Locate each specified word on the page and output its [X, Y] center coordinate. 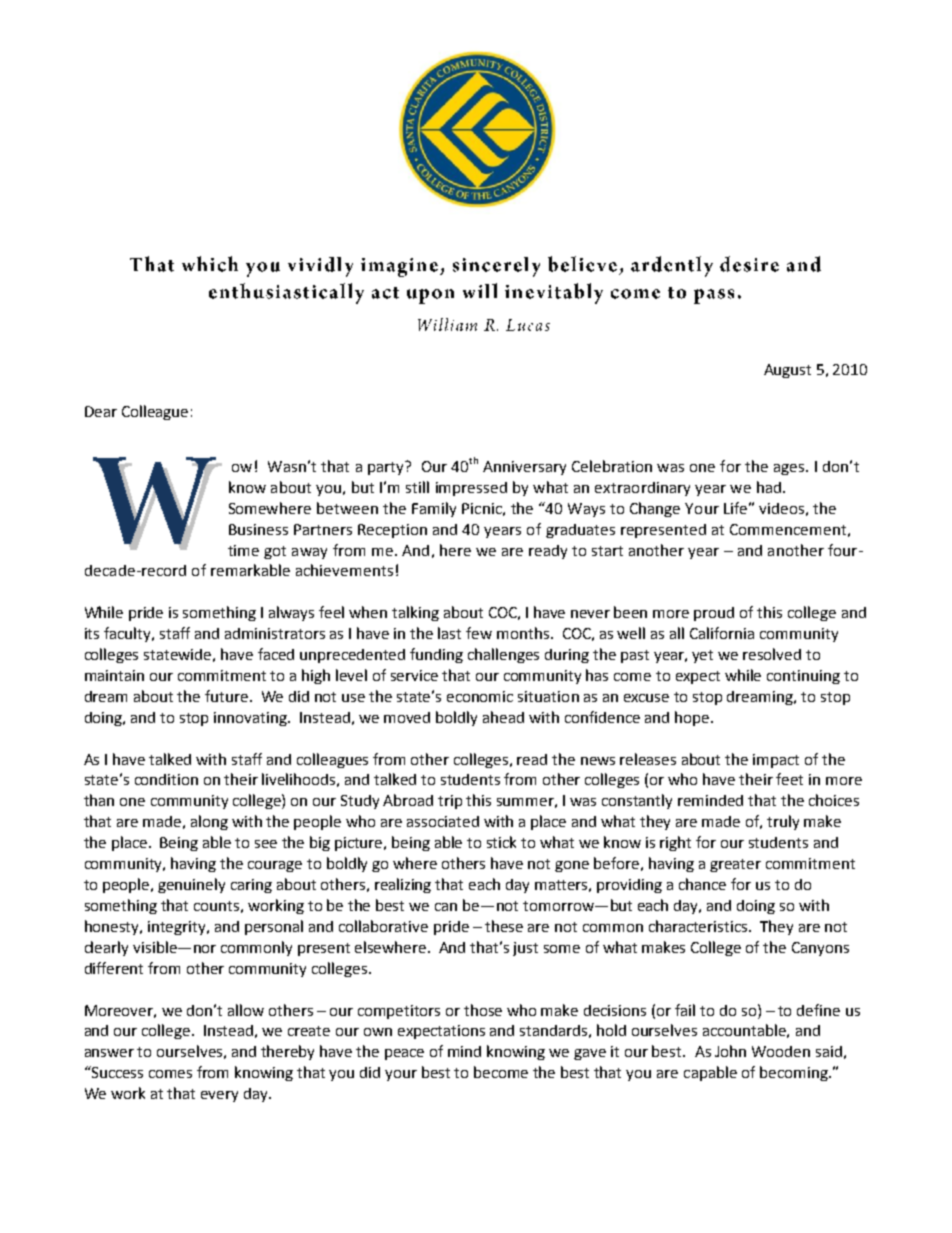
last [449, 633]
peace [404, 1054]
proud [714, 614]
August [787, 371]
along [209, 822]
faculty [128, 634]
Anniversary [524, 468]
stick [501, 842]
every [219, 1096]
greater [735, 865]
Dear [101, 411]
